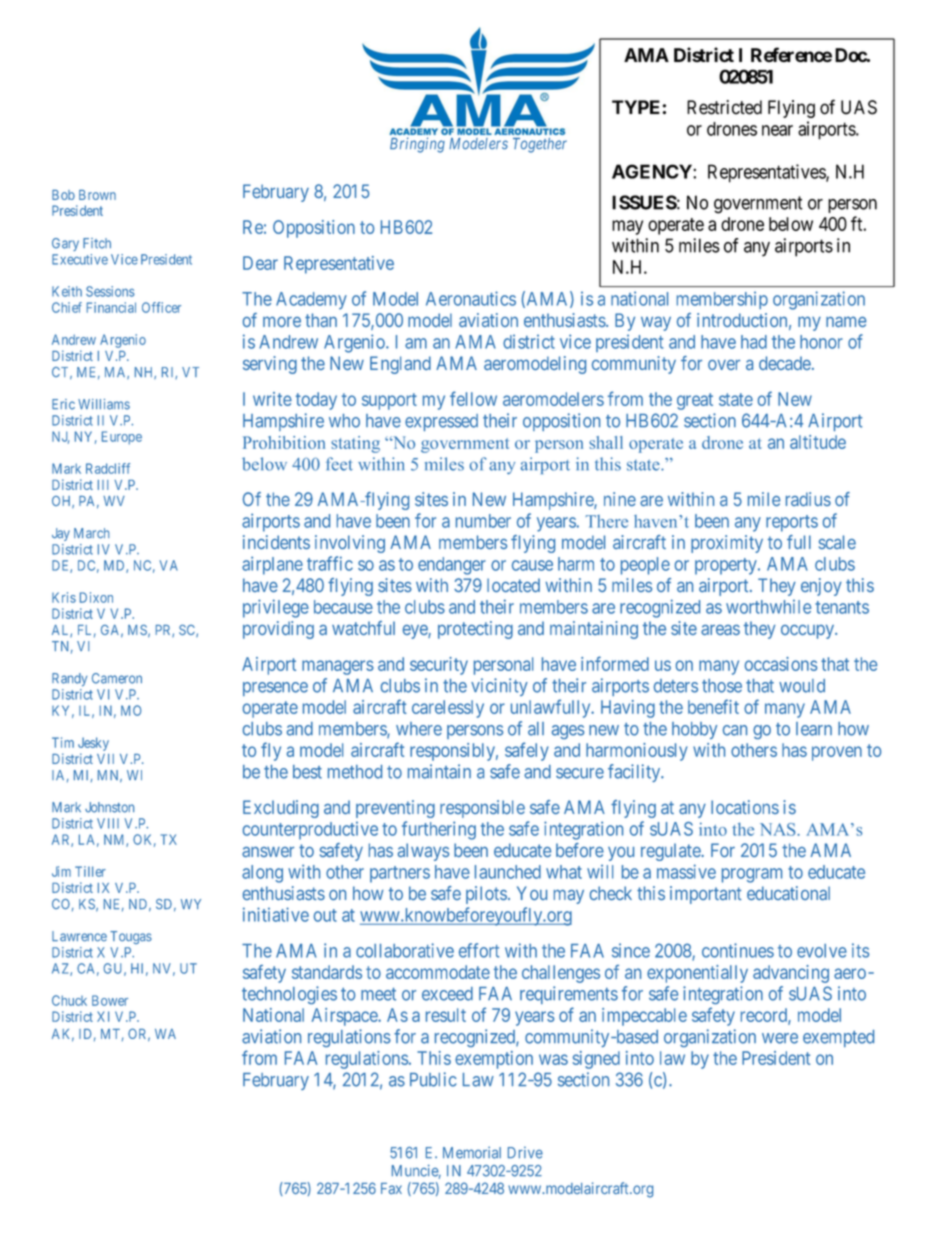 This page has height=1233, width=952. I want to click on occasions, so click(781, 664).
